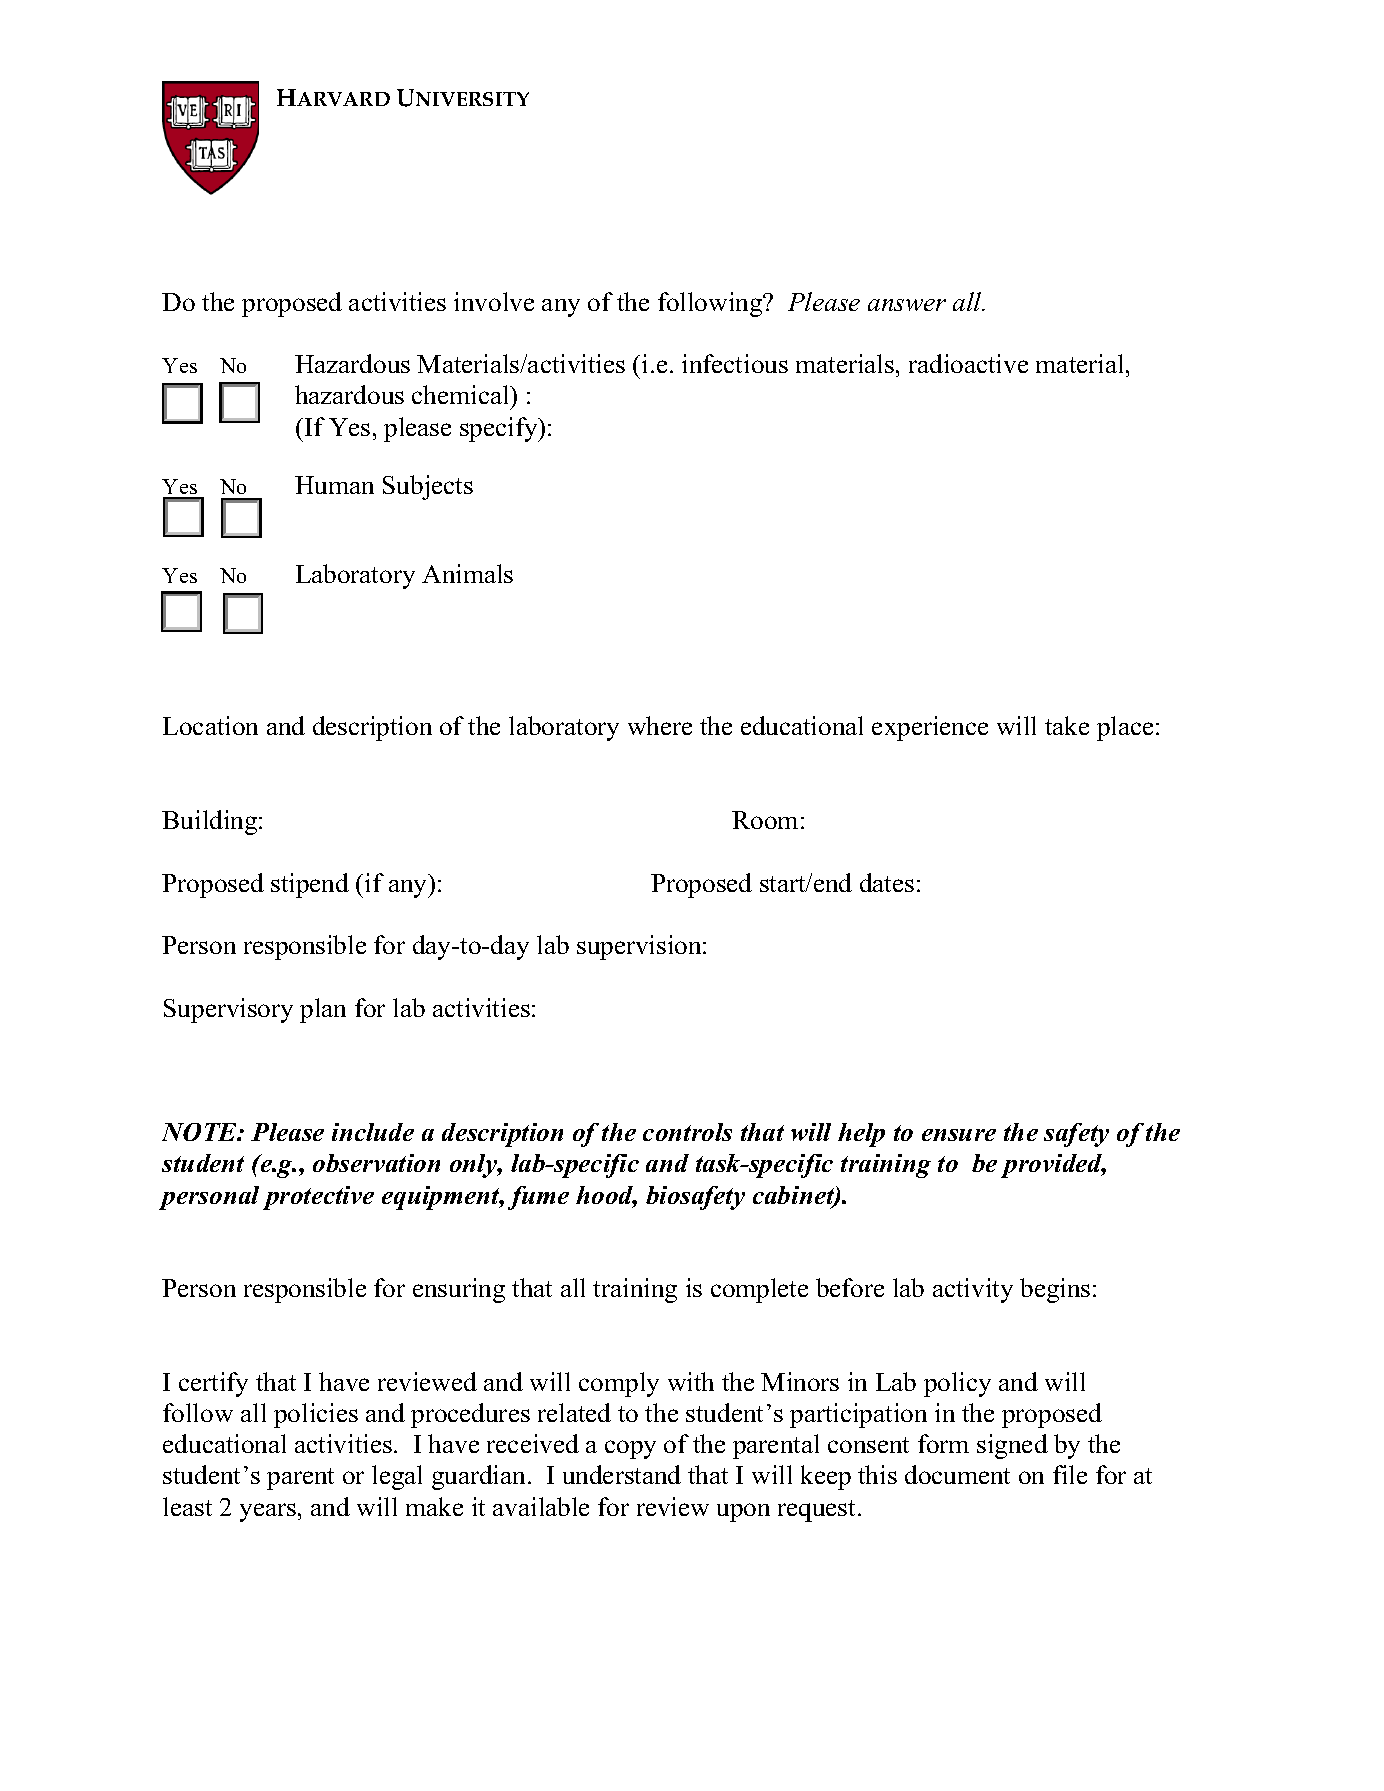 Image resolution: width=1384 pixels, height=1791 pixels. I want to click on chemical, so click(462, 394).
